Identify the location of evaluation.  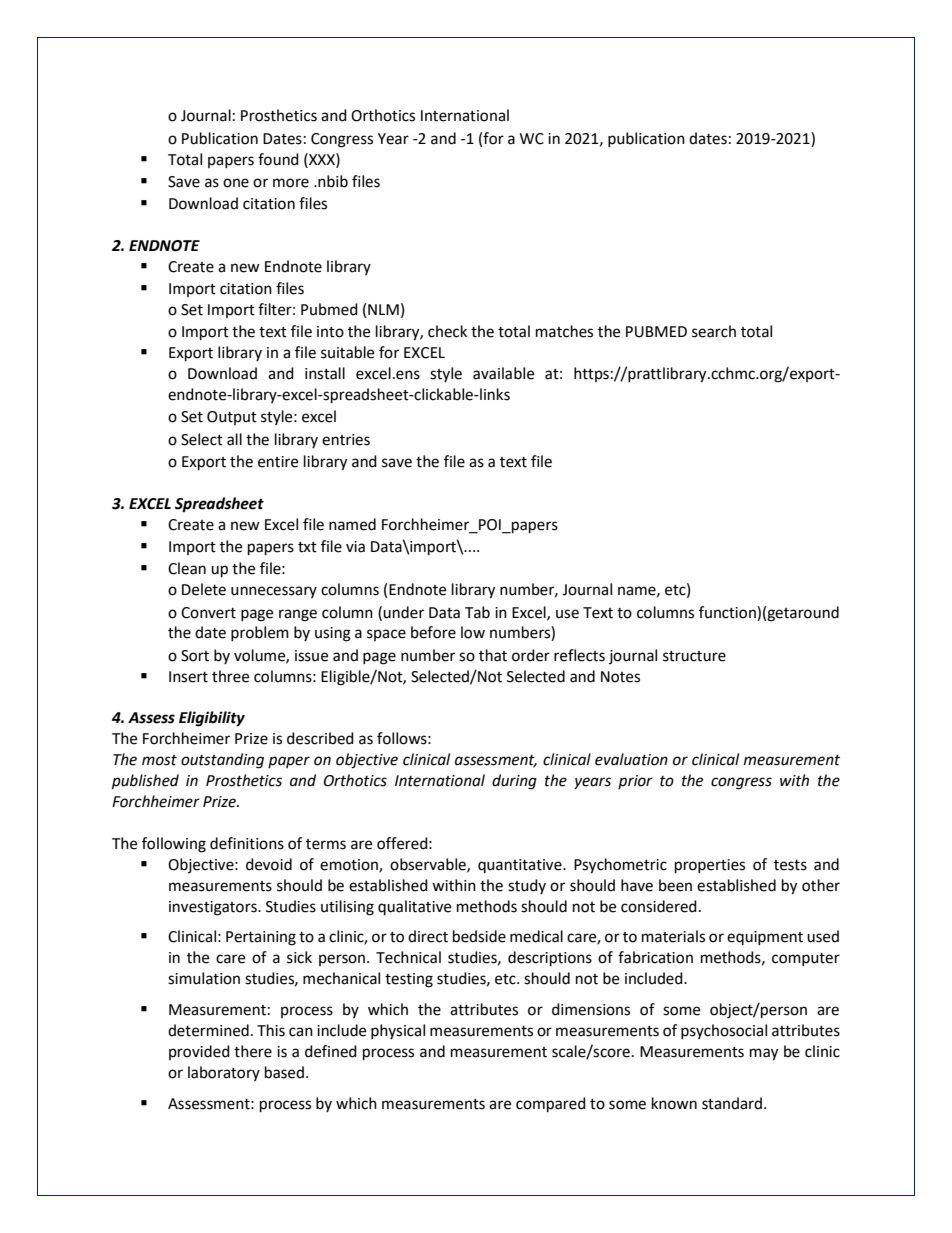
(631, 759).
